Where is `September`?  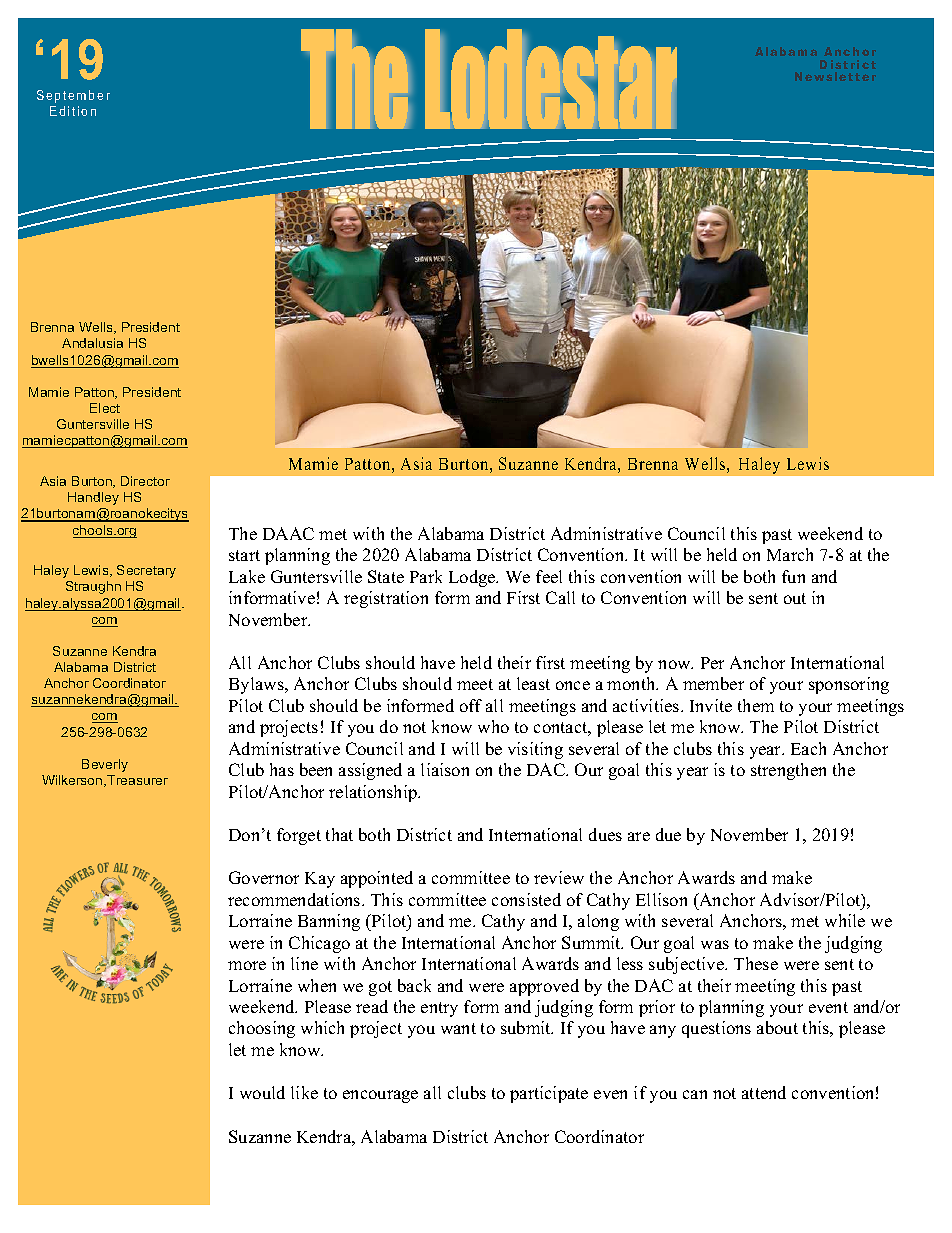
September is located at coordinates (73, 96).
